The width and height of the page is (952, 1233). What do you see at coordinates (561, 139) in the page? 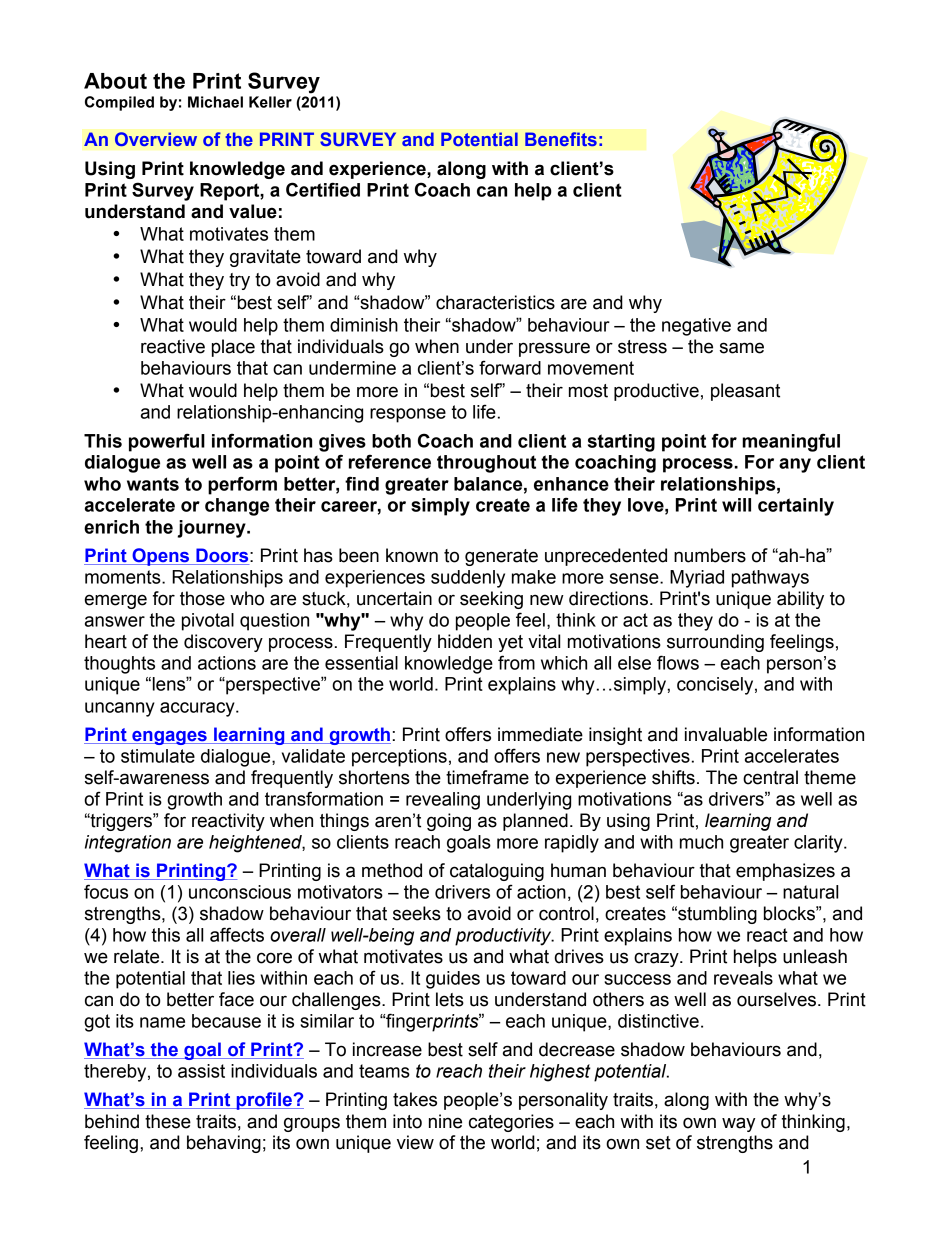
I see `Benefits` at bounding box center [561, 139].
